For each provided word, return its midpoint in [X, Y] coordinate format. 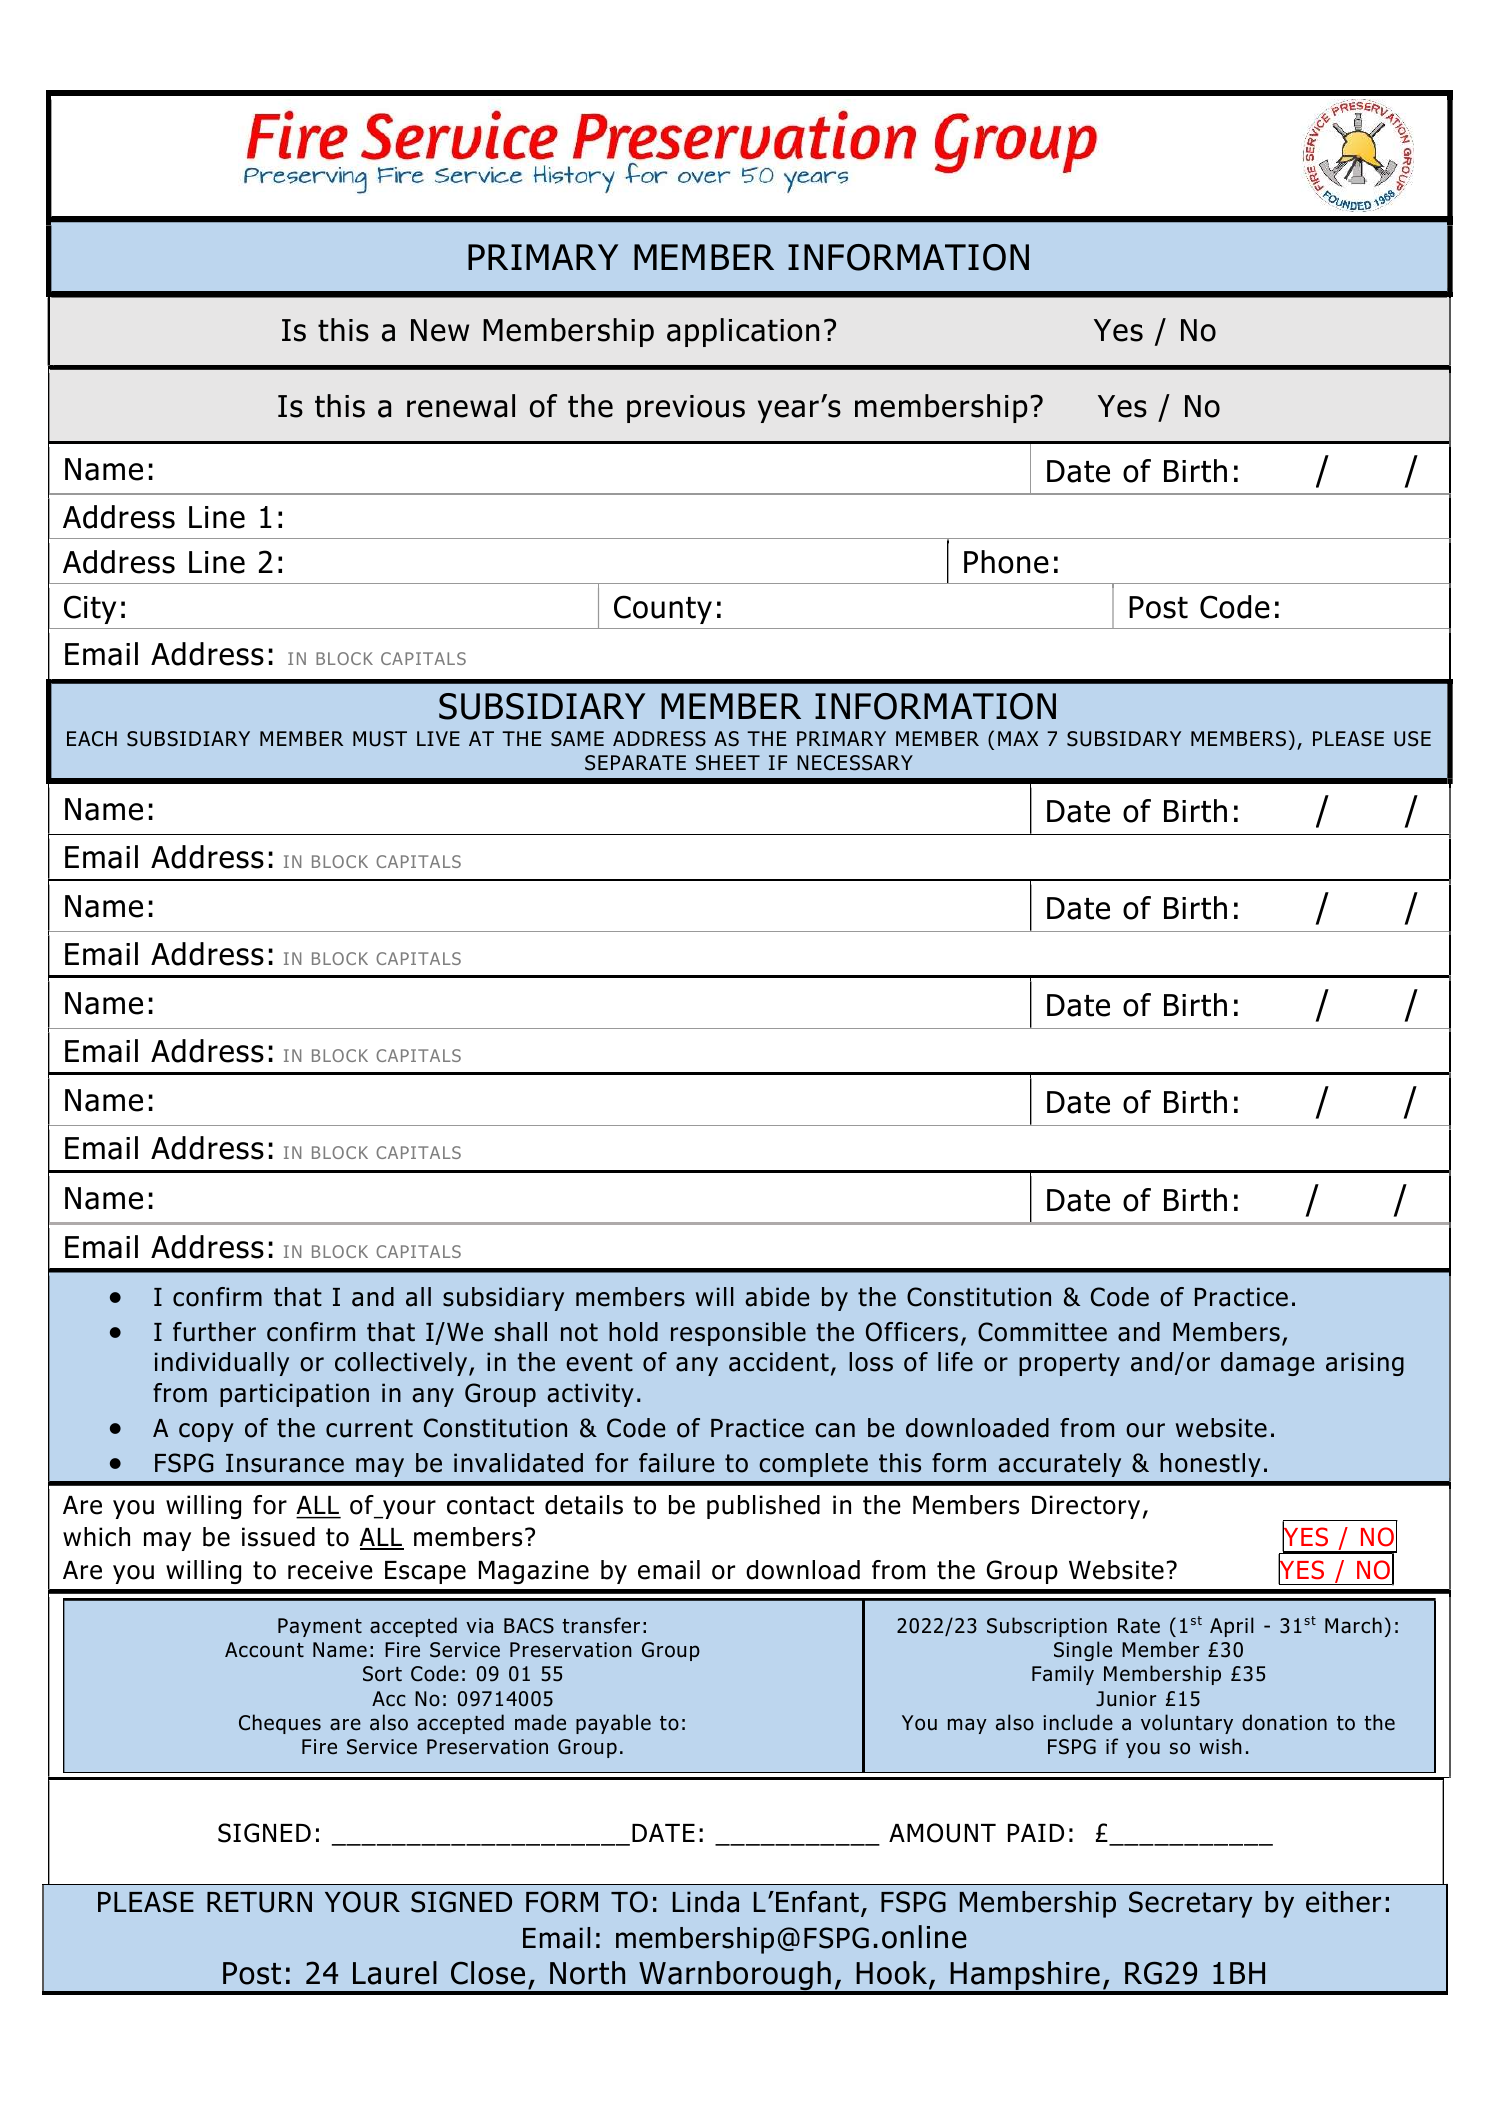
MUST [380, 739]
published [763, 1507]
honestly [1210, 1465]
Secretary [1190, 1904]
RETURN [259, 1902]
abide [777, 1297]
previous [686, 409]
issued [278, 1537]
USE [1412, 739]
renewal [461, 406]
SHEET [728, 763]
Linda [706, 1902]
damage [1268, 1364]
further [214, 1332]
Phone [1006, 562]
